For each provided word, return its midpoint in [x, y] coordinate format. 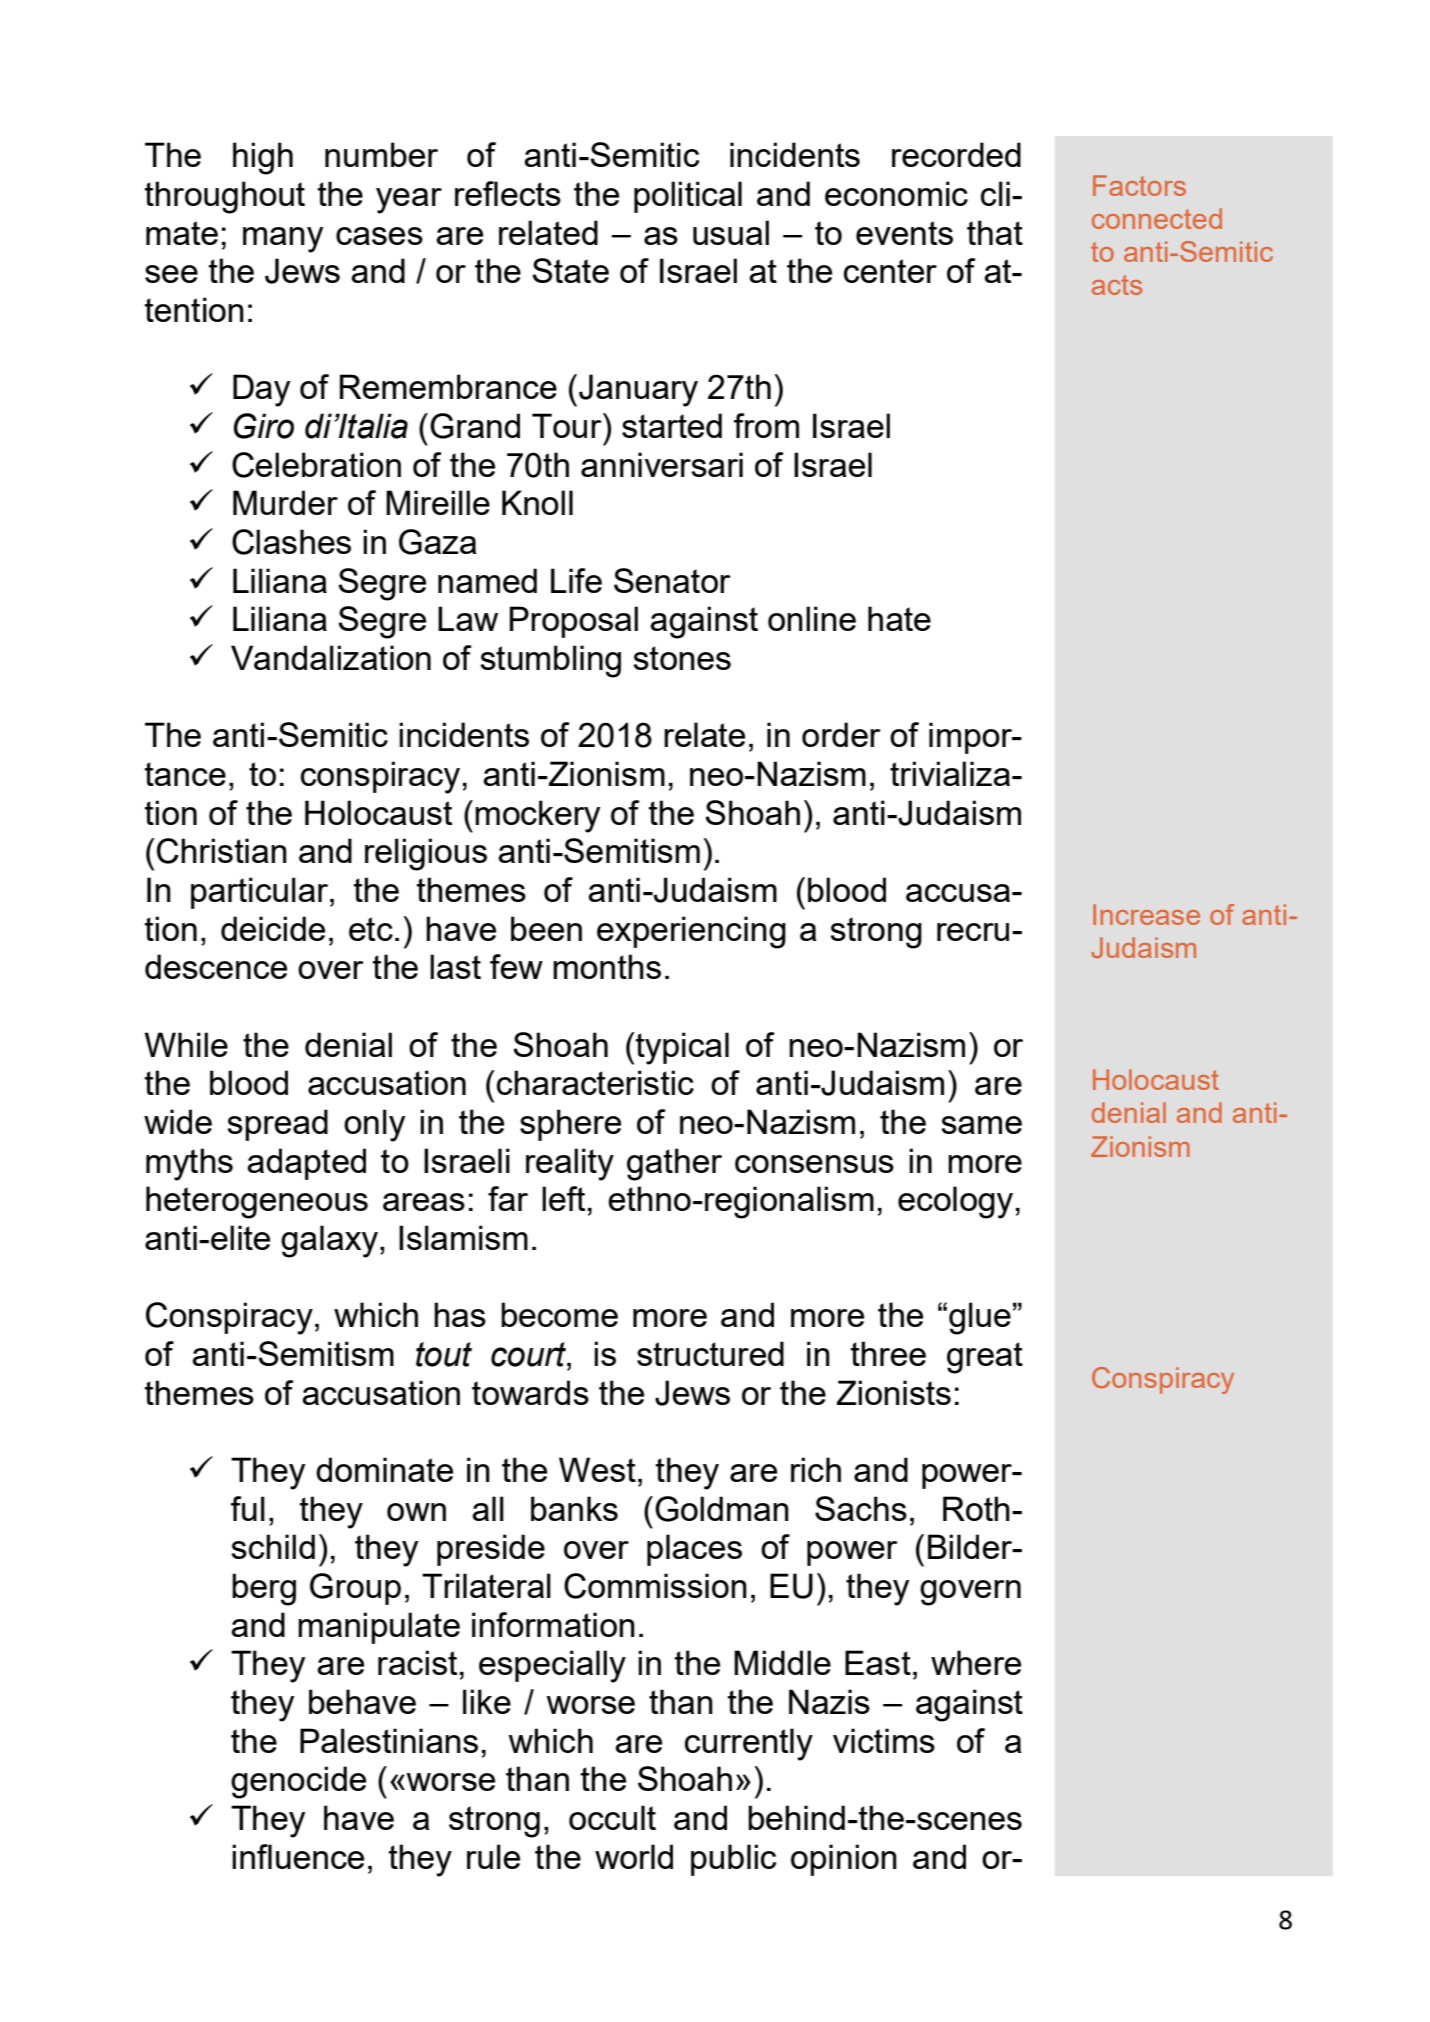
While [186, 1044]
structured [710, 1353]
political [688, 197]
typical [682, 1048]
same [981, 1125]
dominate [384, 1469]
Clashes [291, 542]
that [995, 232]
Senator [672, 580]
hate [899, 618]
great [985, 1358]
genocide [298, 1782]
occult [612, 1817]
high [263, 158]
